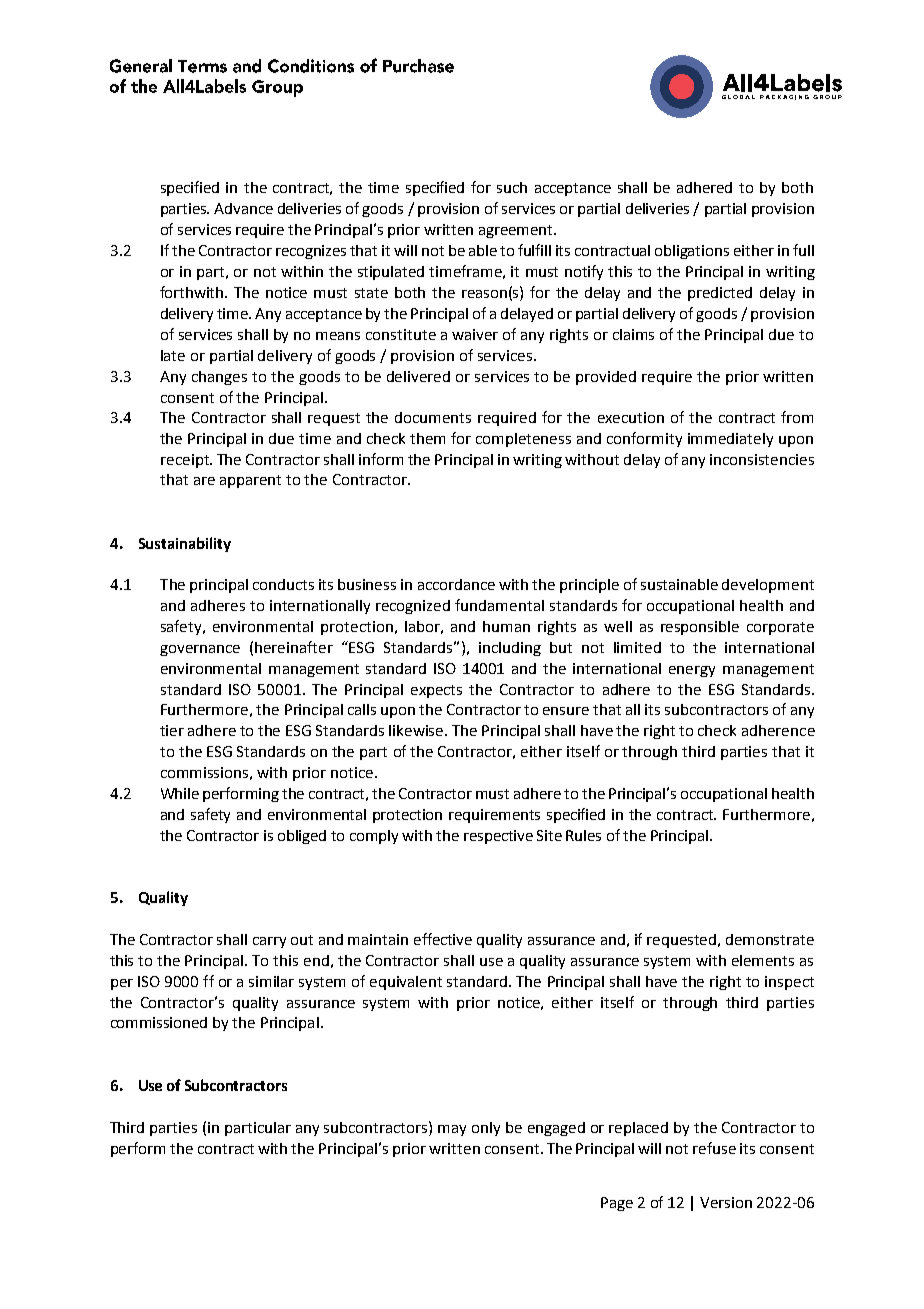 Image resolution: width=924 pixels, height=1309 pixels. Describe the element at coordinates (692, 252) in the screenshot. I see `obligations` at that location.
